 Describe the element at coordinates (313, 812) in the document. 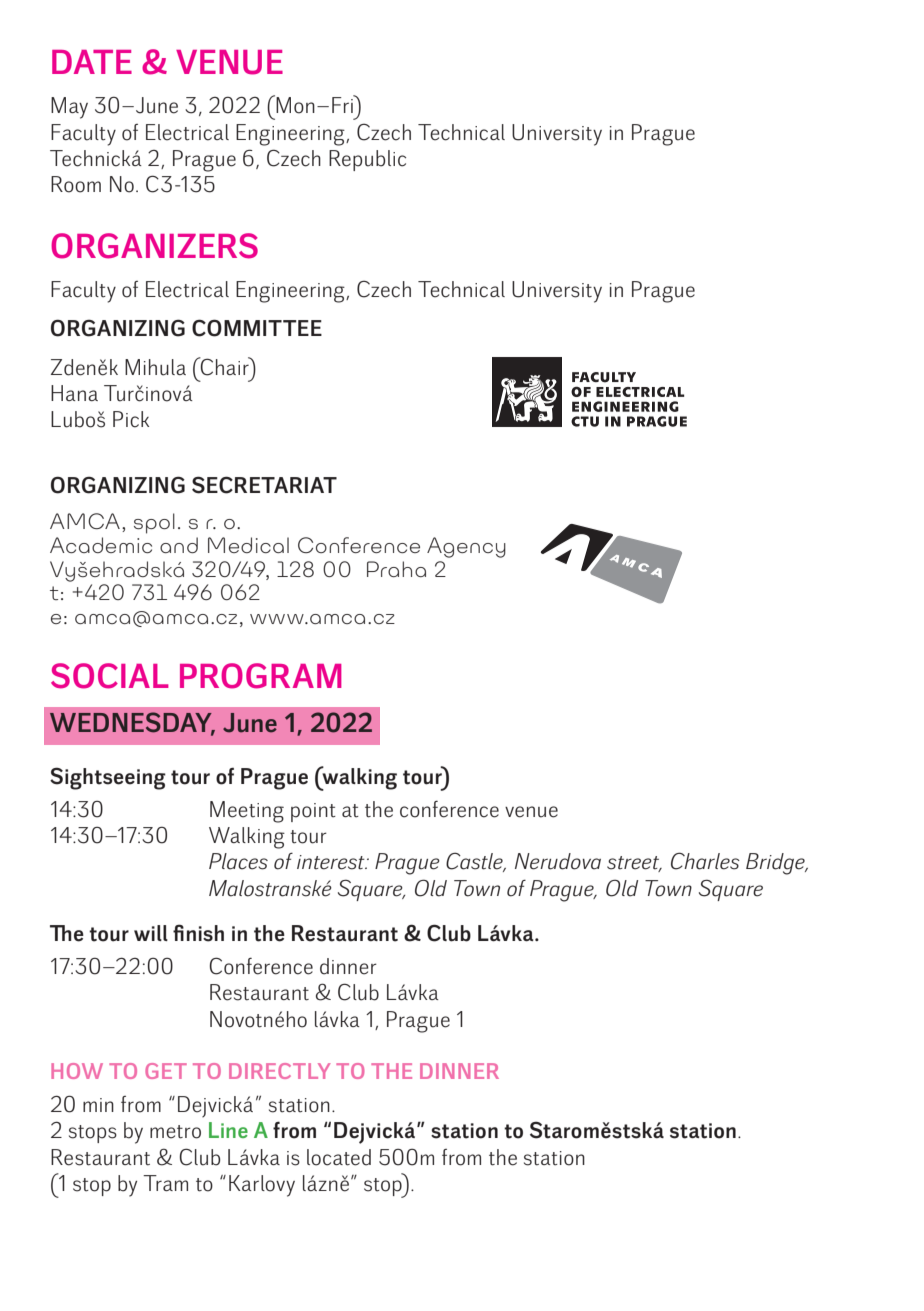

I see `point` at that location.
